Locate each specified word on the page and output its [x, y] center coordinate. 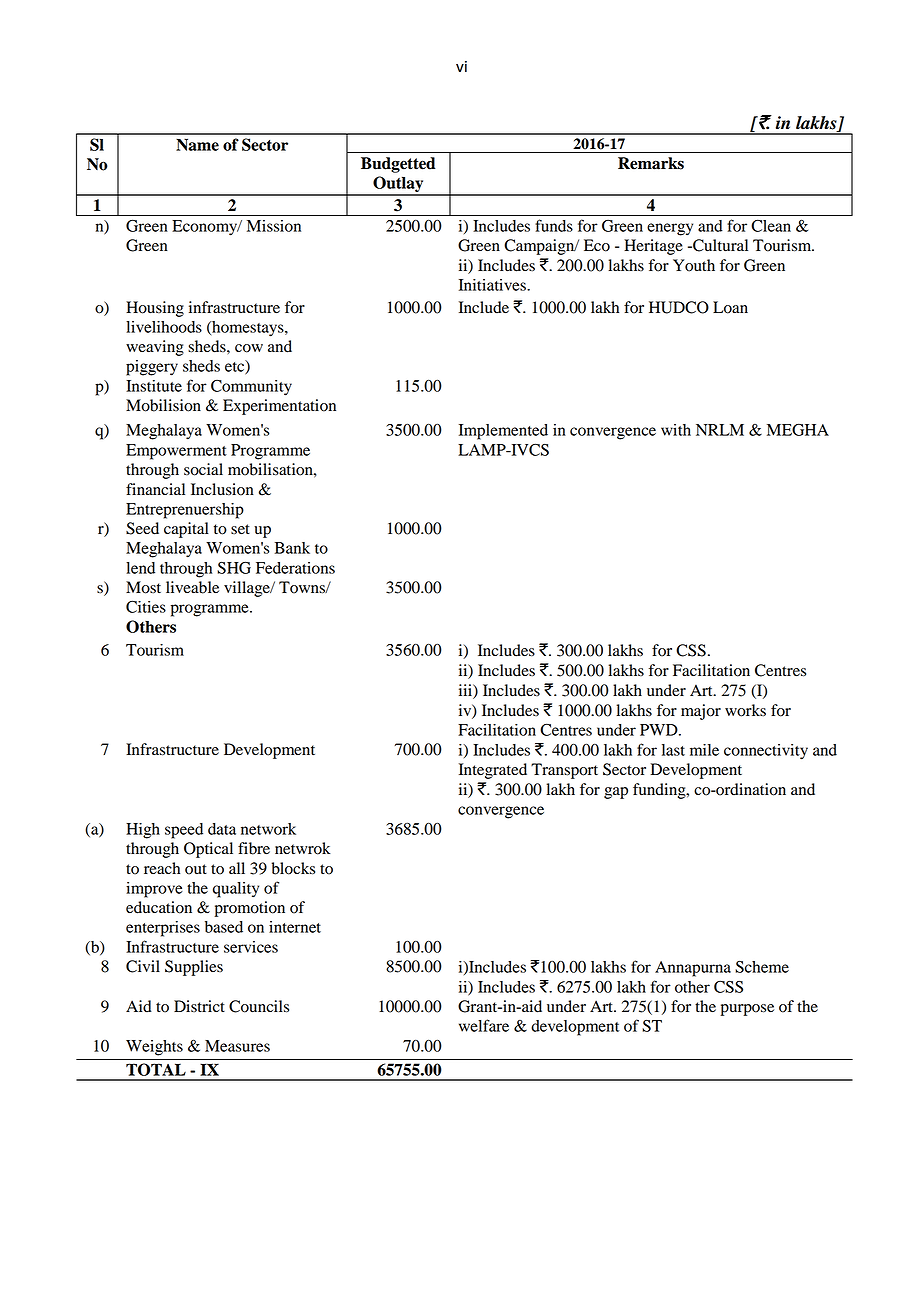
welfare [484, 1025]
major [701, 712]
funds [554, 225]
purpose [747, 1010]
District [199, 1006]
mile [704, 750]
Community [251, 388]
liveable [192, 587]
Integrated [493, 771]
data [222, 829]
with [676, 430]
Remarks [651, 163]
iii [466, 690]
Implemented [503, 432]
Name [197, 144]
